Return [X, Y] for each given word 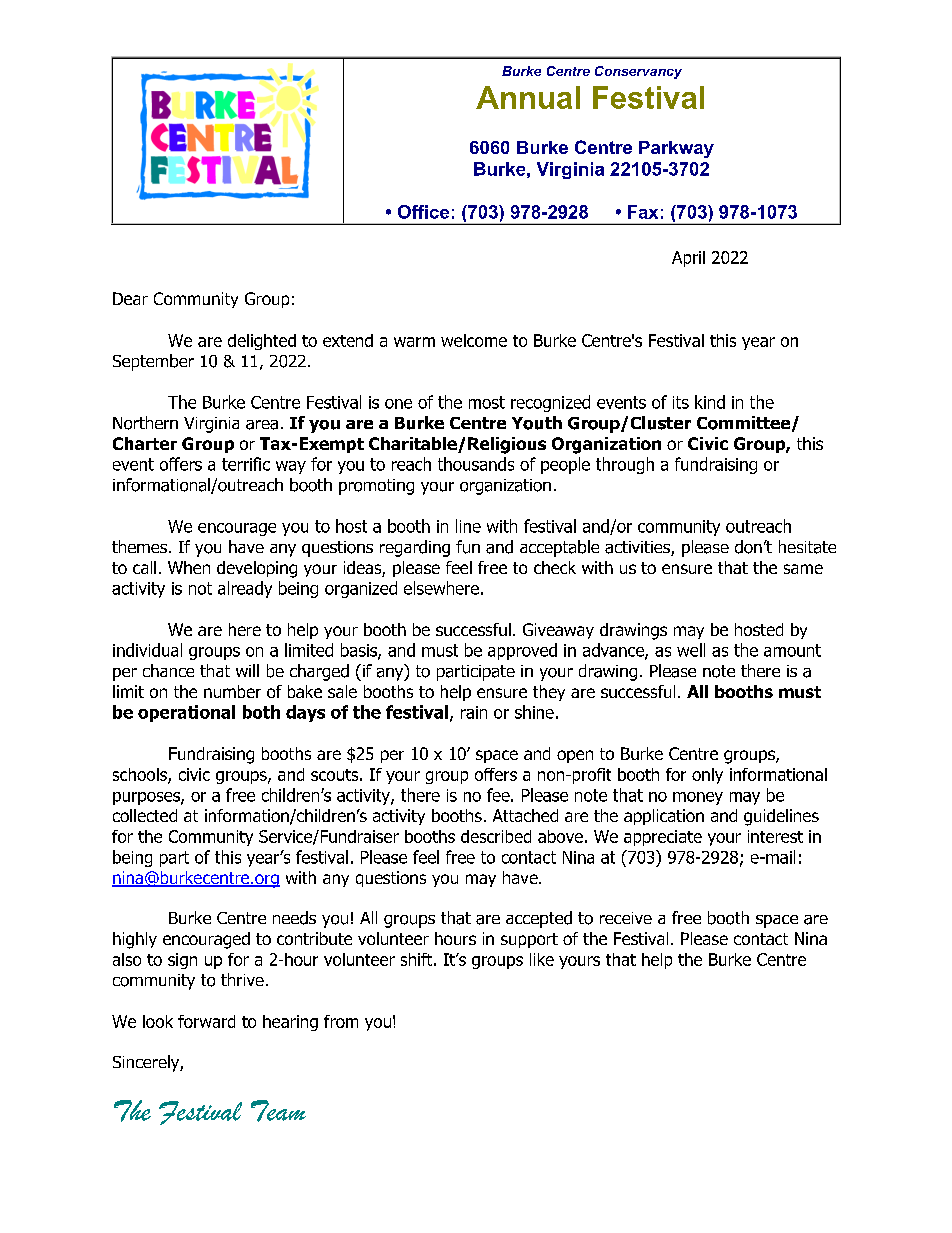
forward [206, 1021]
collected [145, 815]
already [245, 589]
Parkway [676, 149]
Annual [528, 97]
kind [710, 402]
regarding [415, 548]
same [803, 569]
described [496, 836]
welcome [474, 340]
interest [775, 836]
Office [423, 212]
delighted [262, 342]
